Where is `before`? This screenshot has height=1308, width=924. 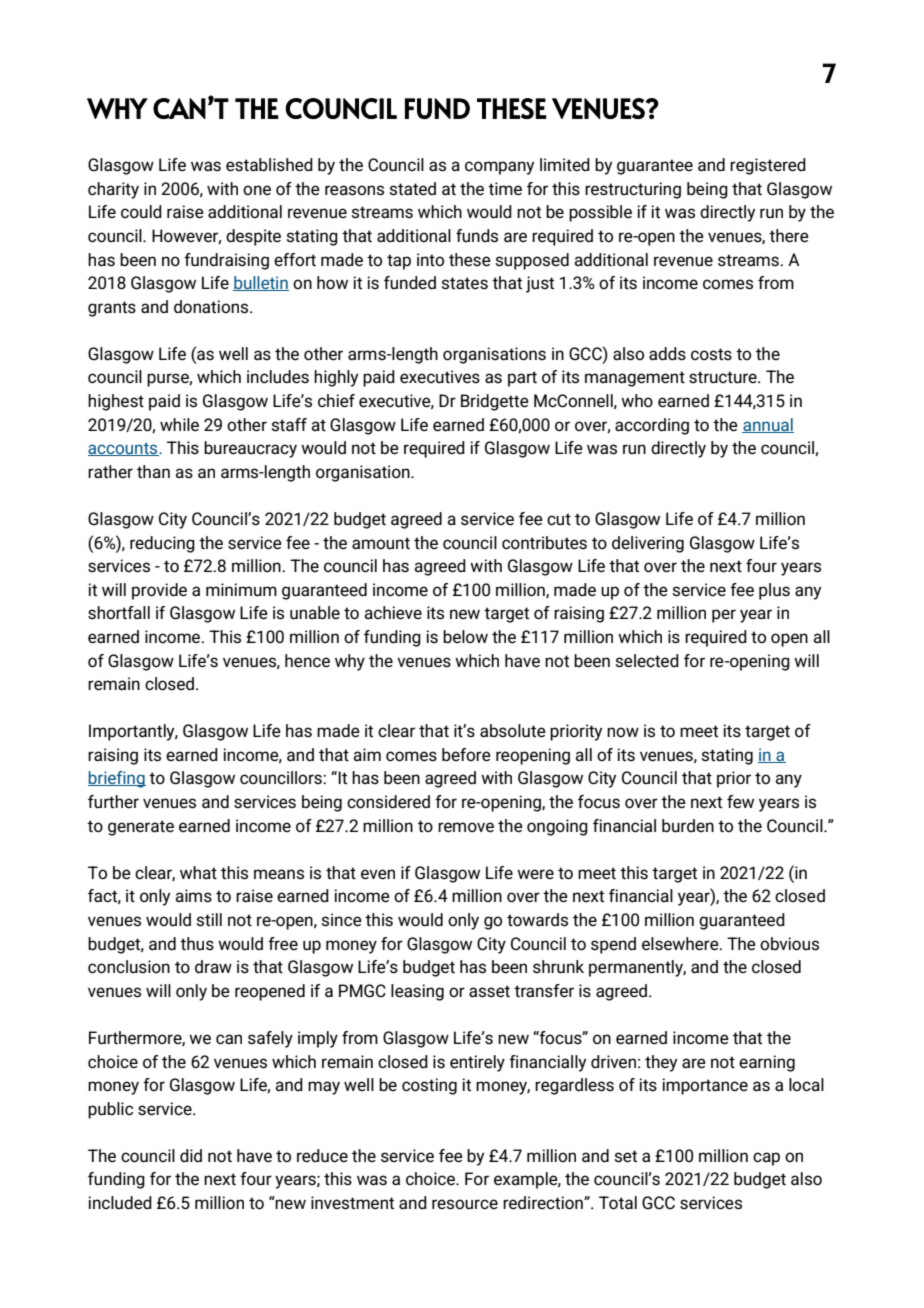
before is located at coordinates (466, 755).
